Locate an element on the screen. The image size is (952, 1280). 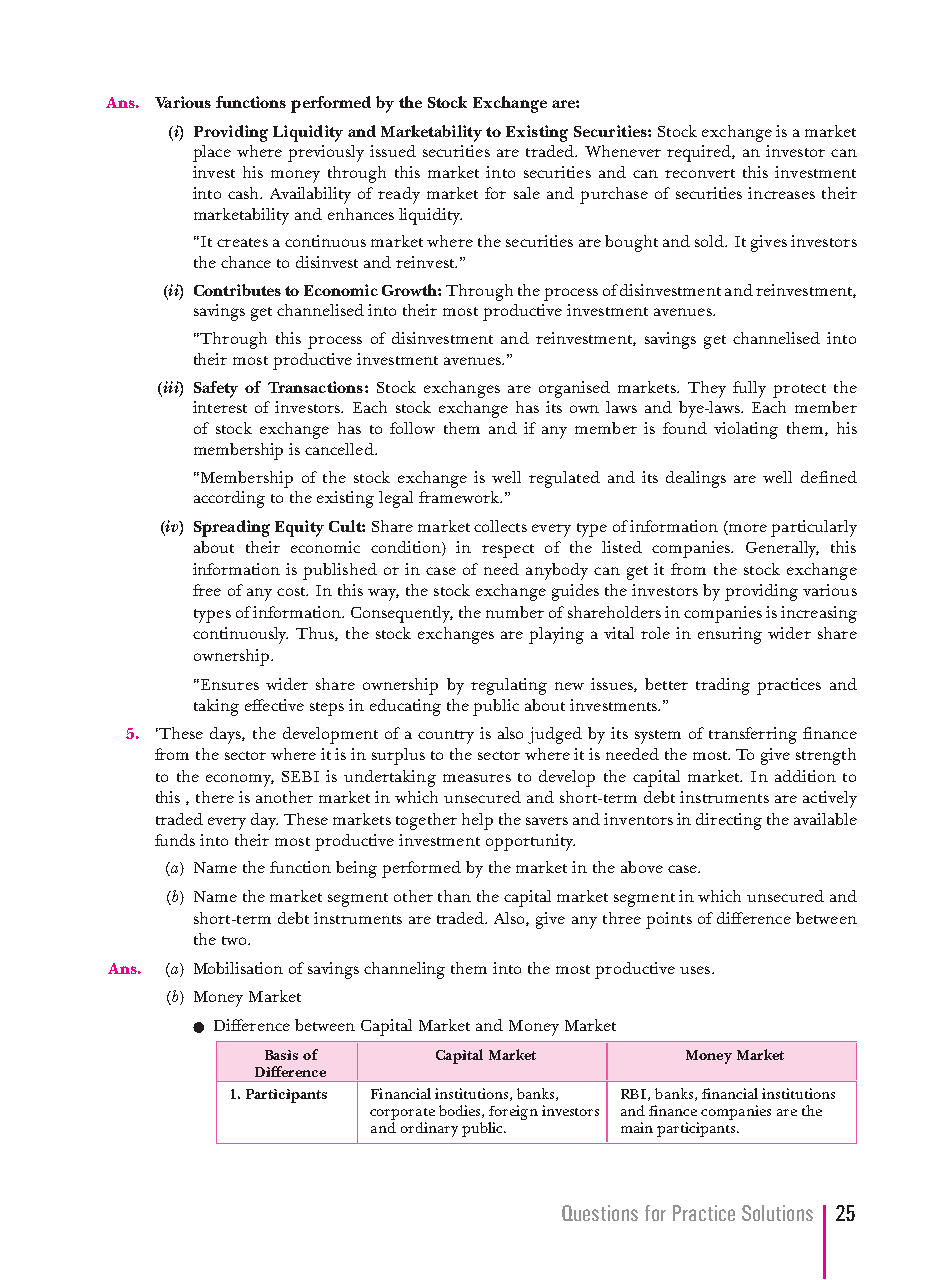
increases is located at coordinates (781, 193).
